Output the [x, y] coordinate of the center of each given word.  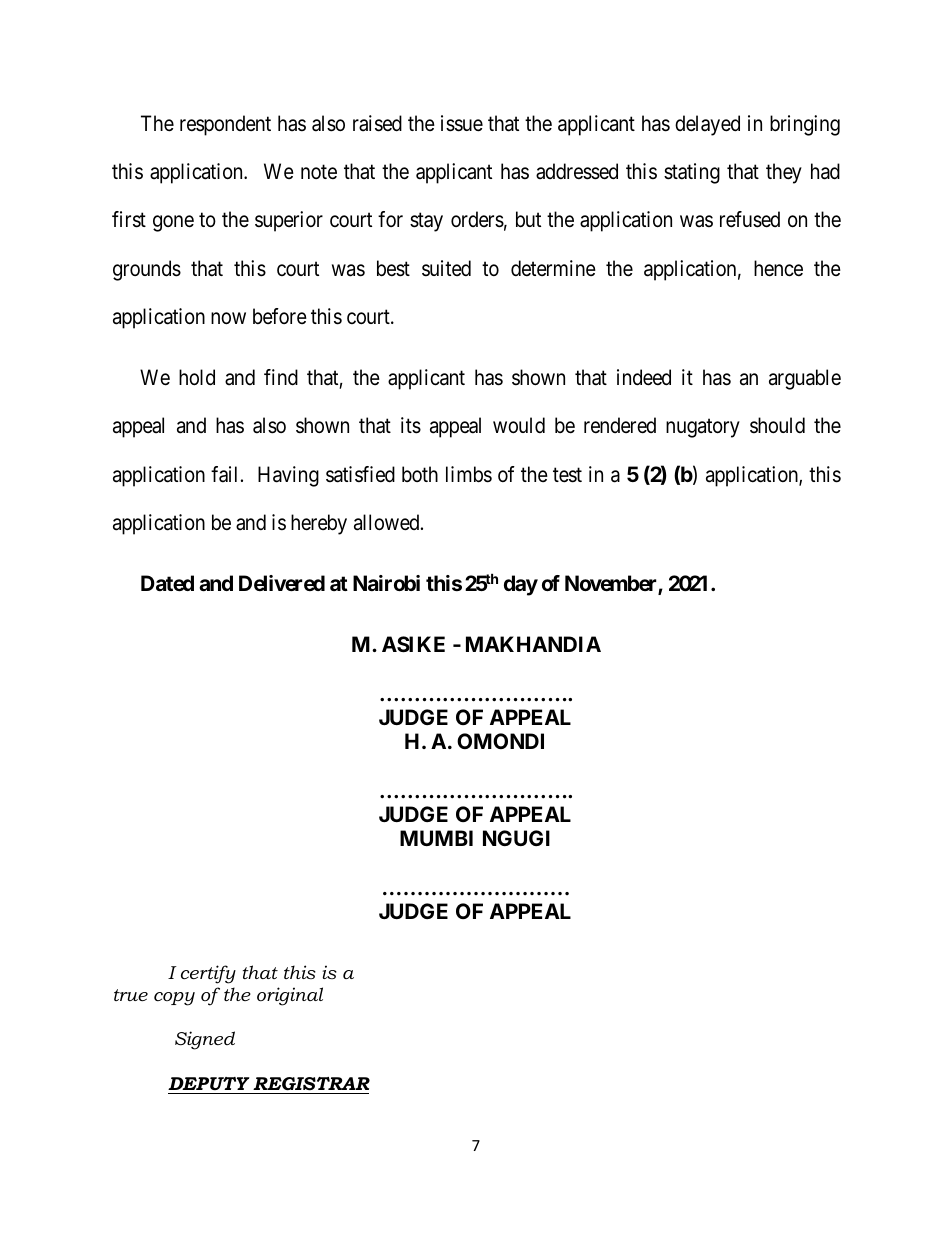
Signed [205, 1040]
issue [462, 123]
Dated [167, 583]
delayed [707, 125]
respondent [225, 125]
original [290, 996]
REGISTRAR [311, 1084]
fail [226, 474]
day [521, 585]
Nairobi [386, 583]
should [777, 425]
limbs [469, 474]
